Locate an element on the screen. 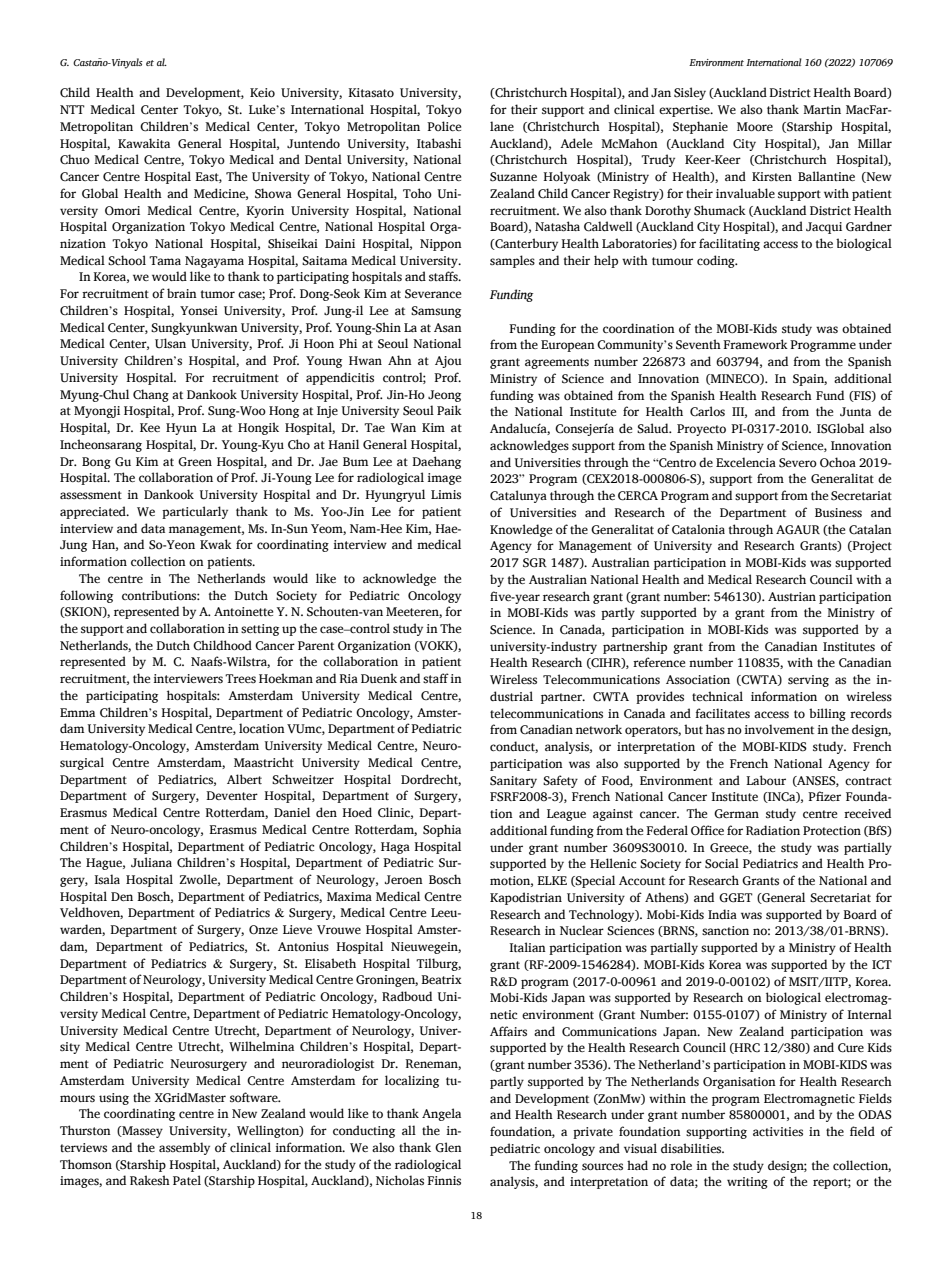  activities is located at coordinates (778, 1132).
